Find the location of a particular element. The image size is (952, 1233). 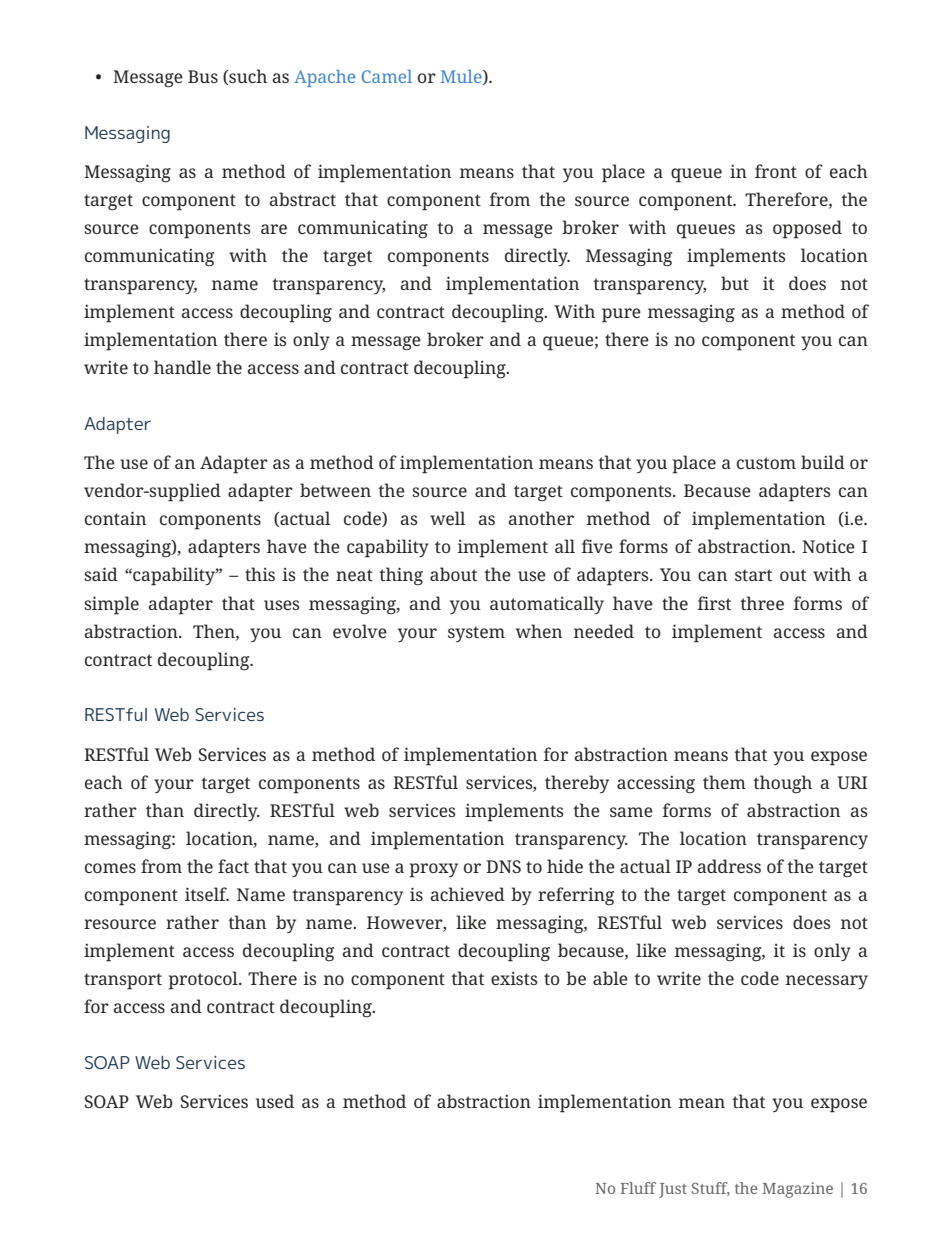

Bus is located at coordinates (203, 76).
